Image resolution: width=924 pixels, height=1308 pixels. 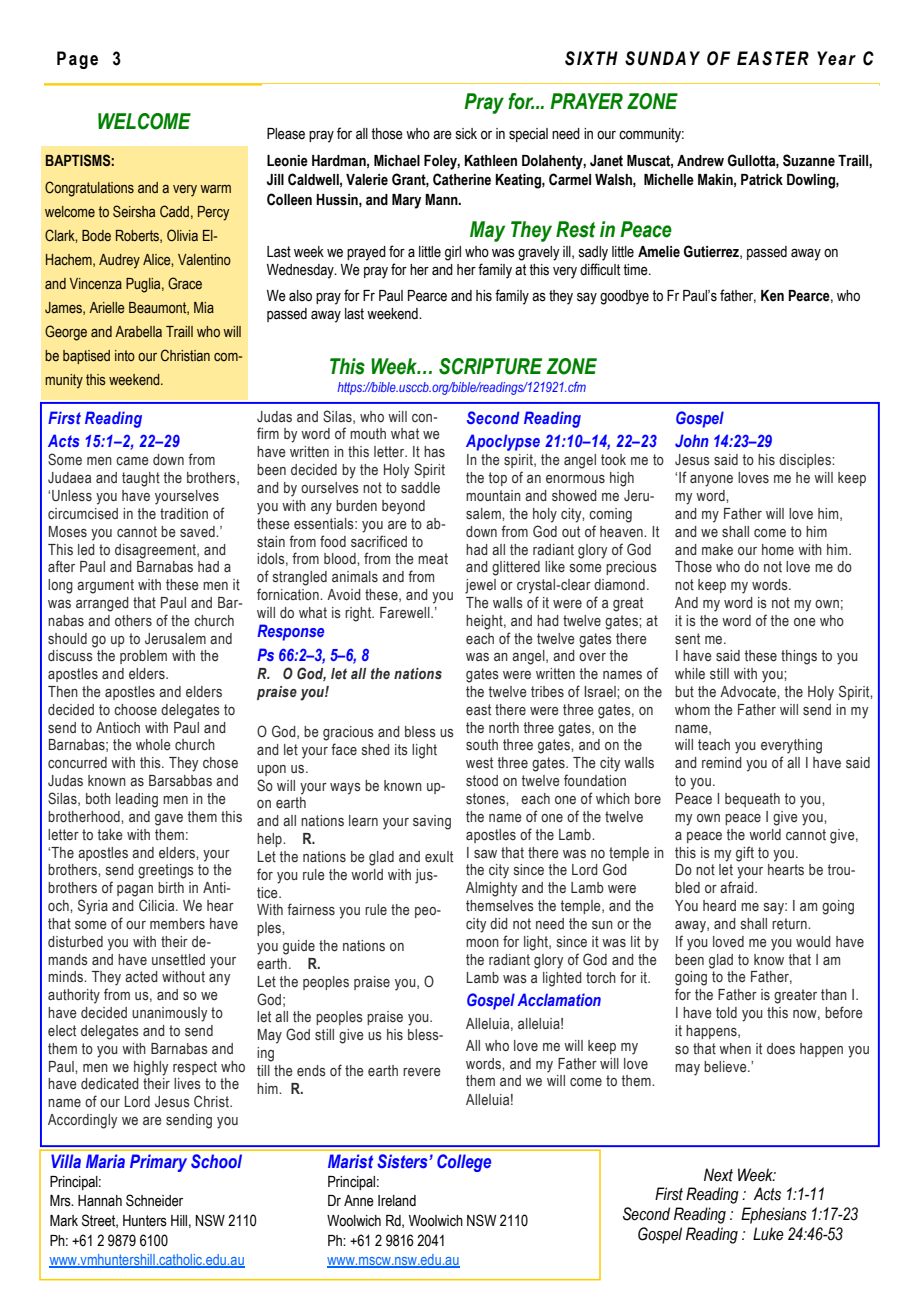 I want to click on has, so click(x=434, y=451).
